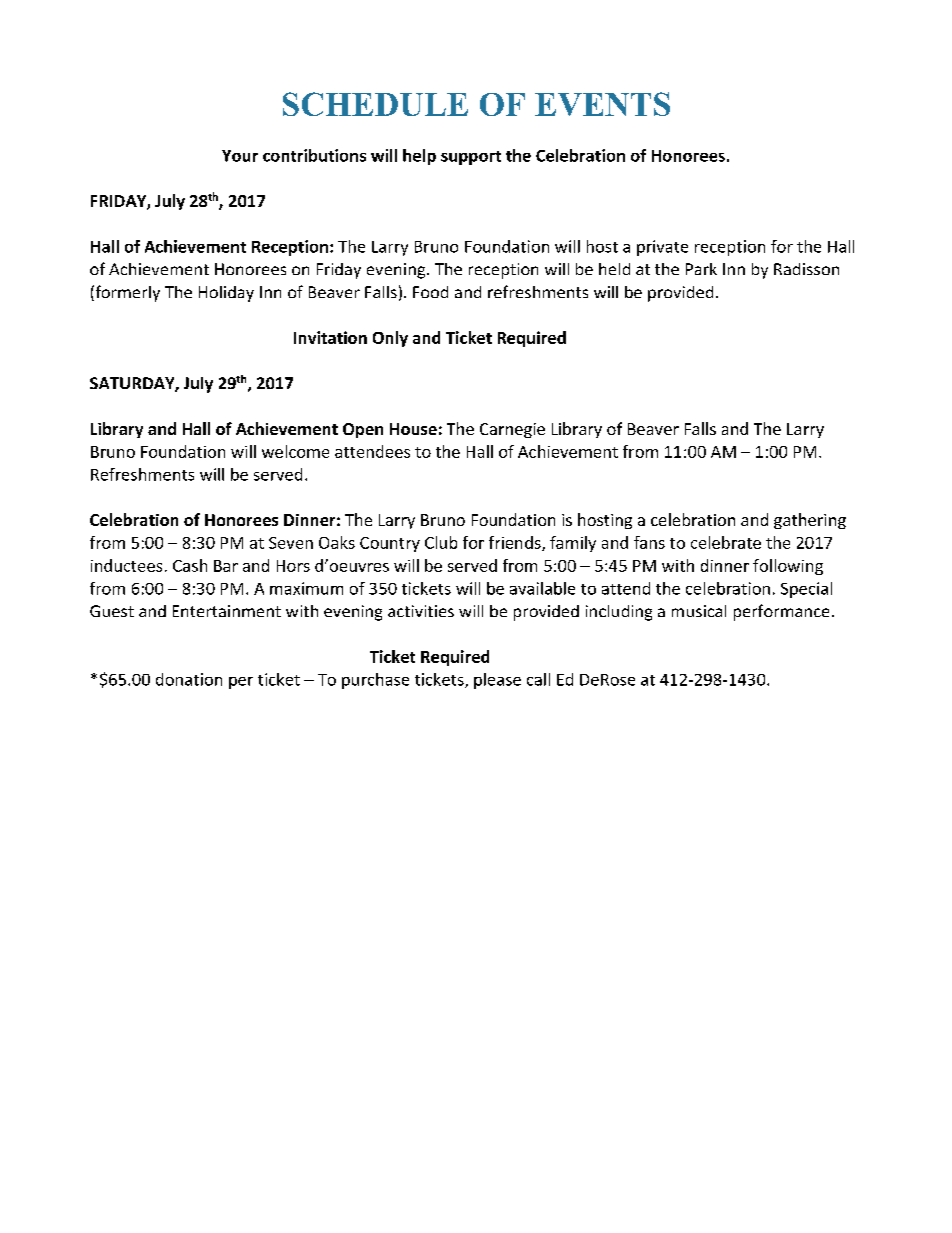 The height and width of the page is (1233, 952). Describe the element at coordinates (497, 681) in the page. I see `please` at that location.
